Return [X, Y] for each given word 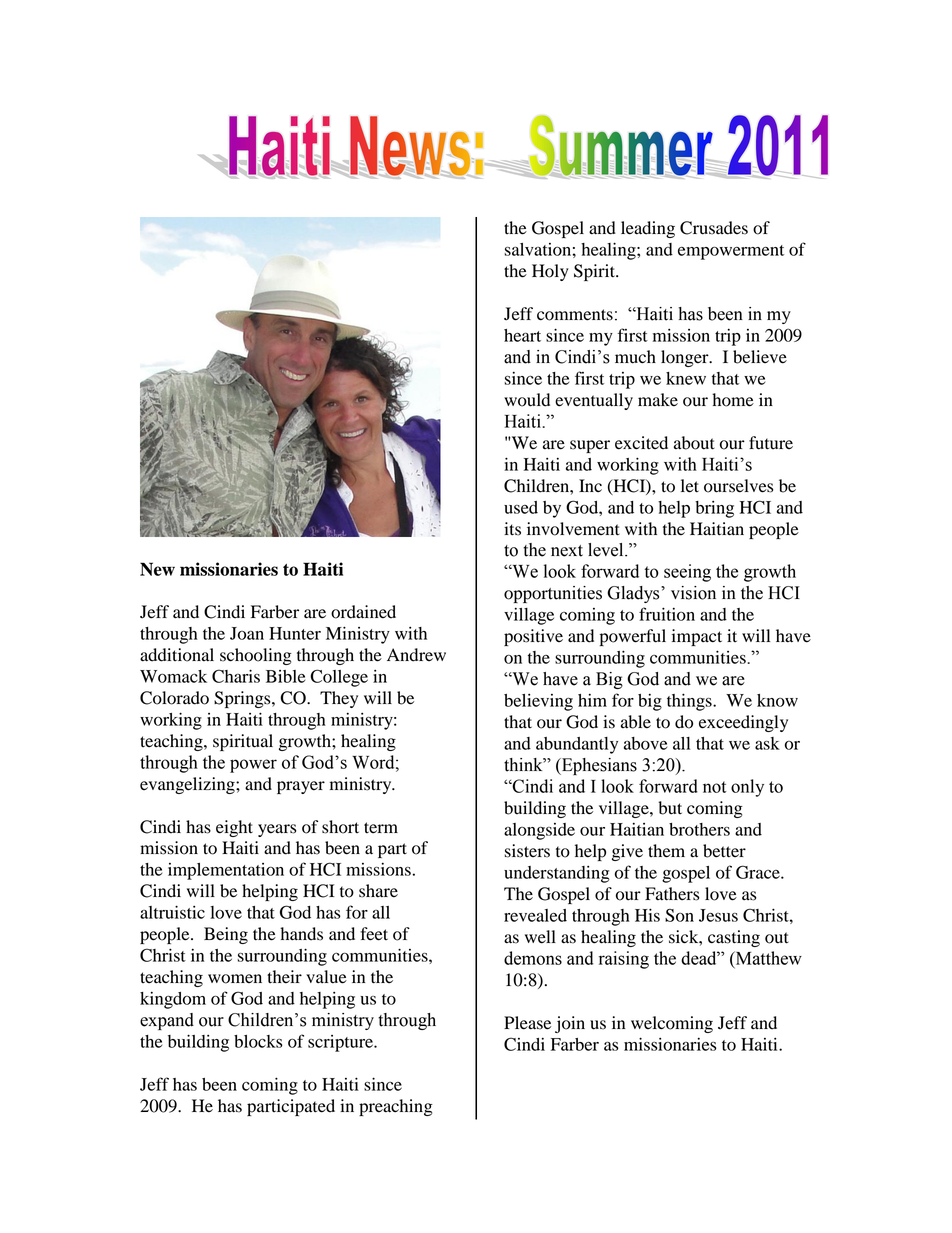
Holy [550, 272]
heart [522, 335]
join [570, 1024]
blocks [258, 1041]
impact [697, 637]
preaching [396, 1107]
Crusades [714, 228]
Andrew [416, 655]
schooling [256, 656]
